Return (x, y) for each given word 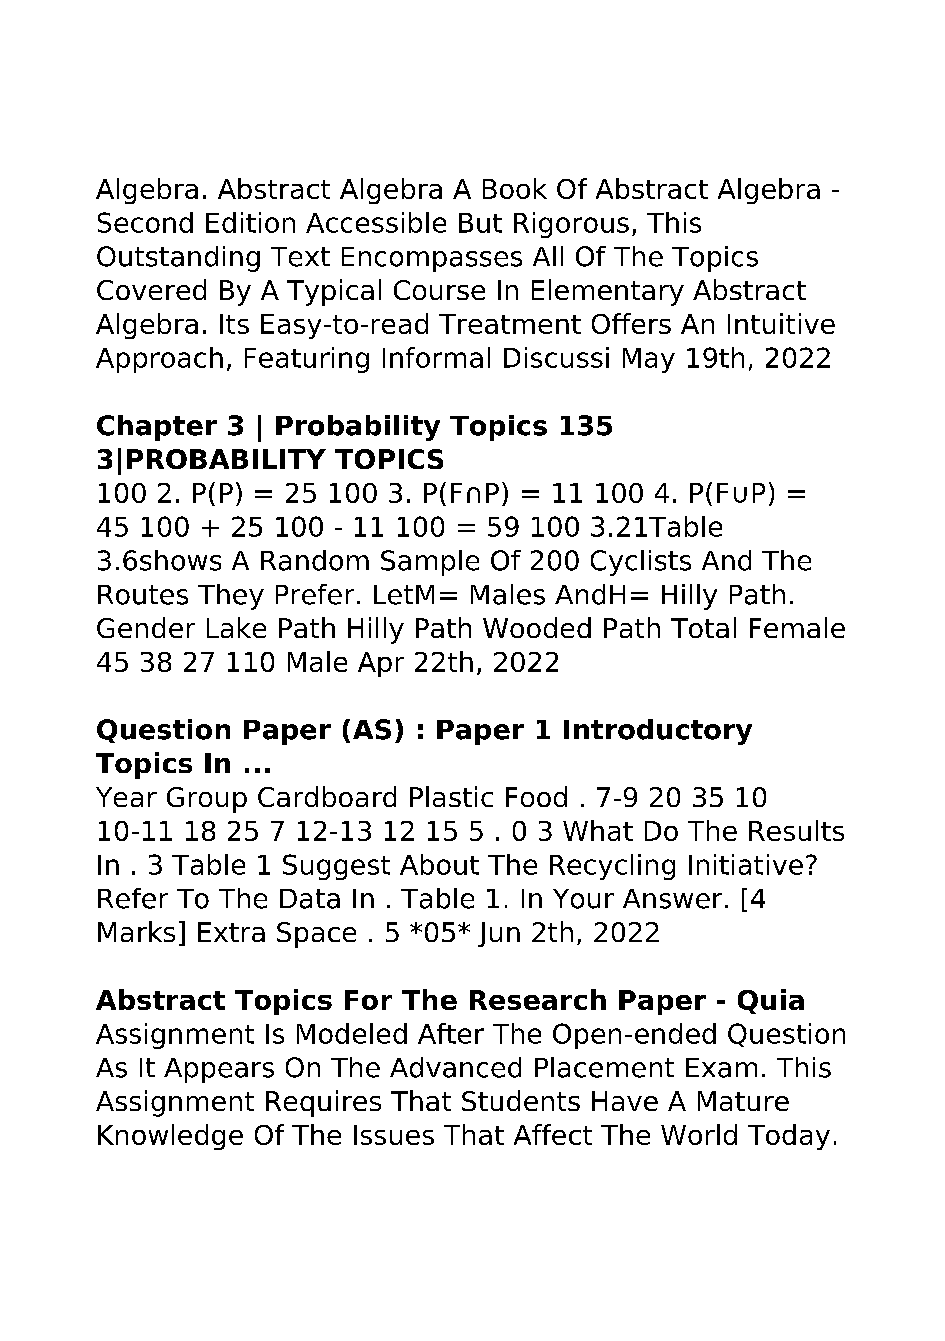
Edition (250, 222)
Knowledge (170, 1137)
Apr (381, 664)
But (480, 223)
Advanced (455, 1067)
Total (703, 627)
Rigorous (571, 225)
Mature (743, 1101)
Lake (236, 627)
